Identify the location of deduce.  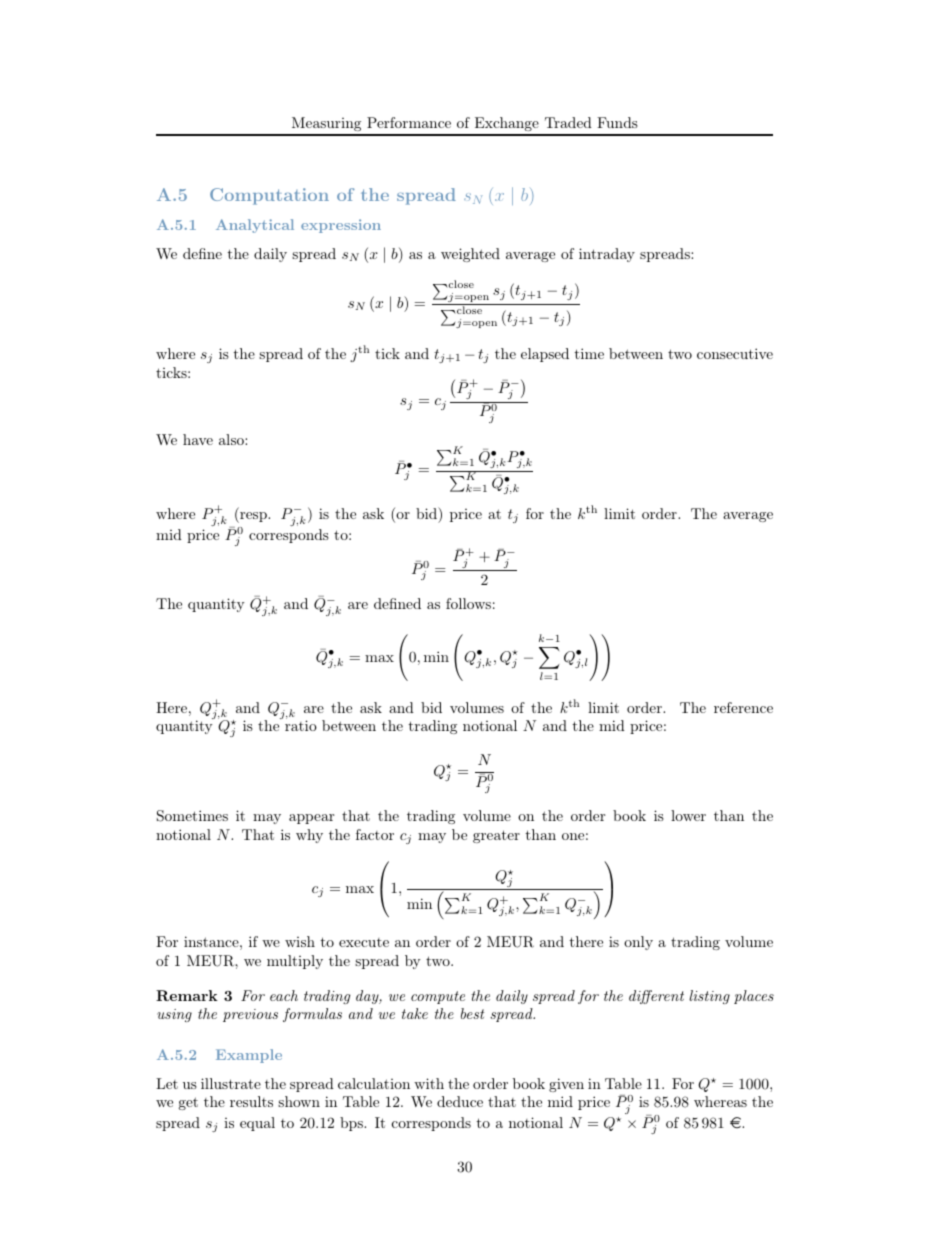
(460, 1101).
